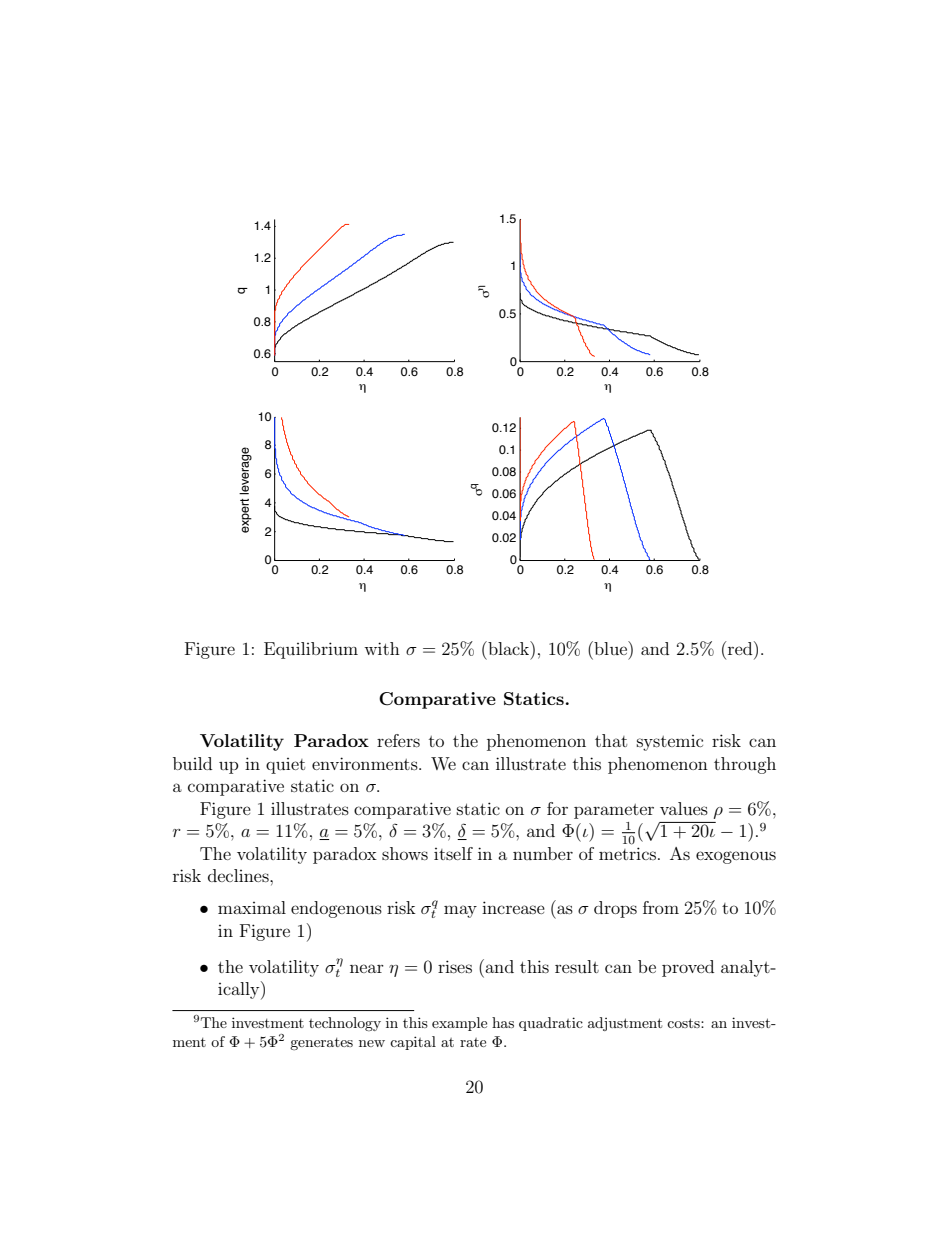 The height and width of the screenshot is (1233, 952). What do you see at coordinates (398, 740) in the screenshot?
I see `refers` at bounding box center [398, 740].
